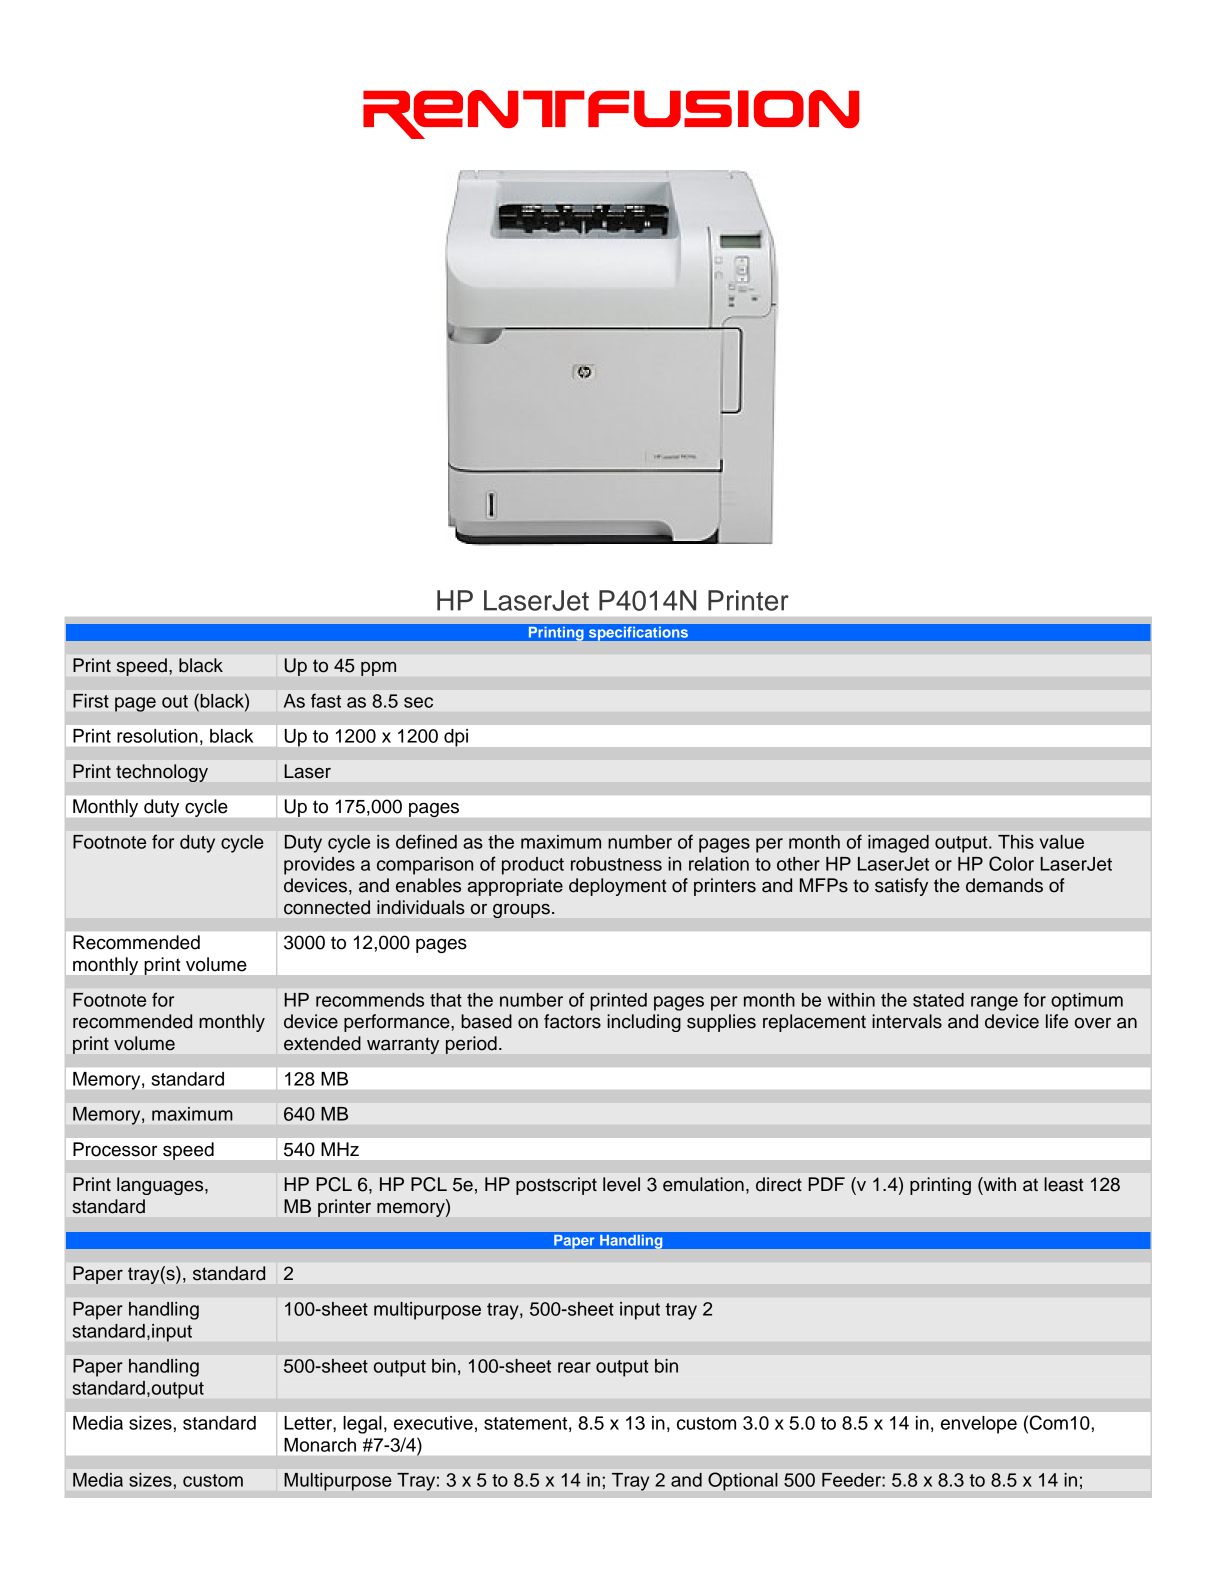  I want to click on extended, so click(322, 1043).
